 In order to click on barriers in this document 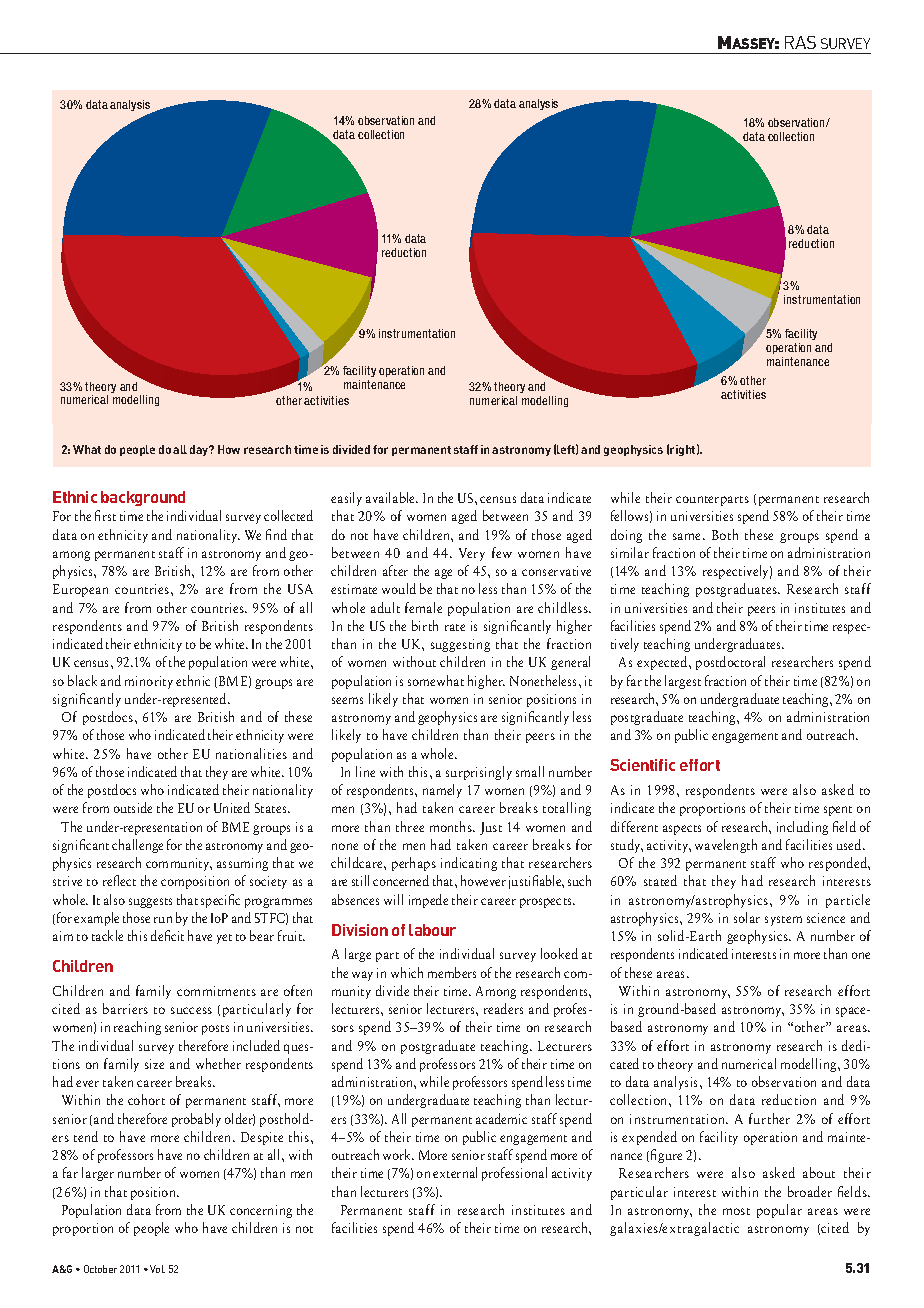, I will do `click(125, 1008)`.
